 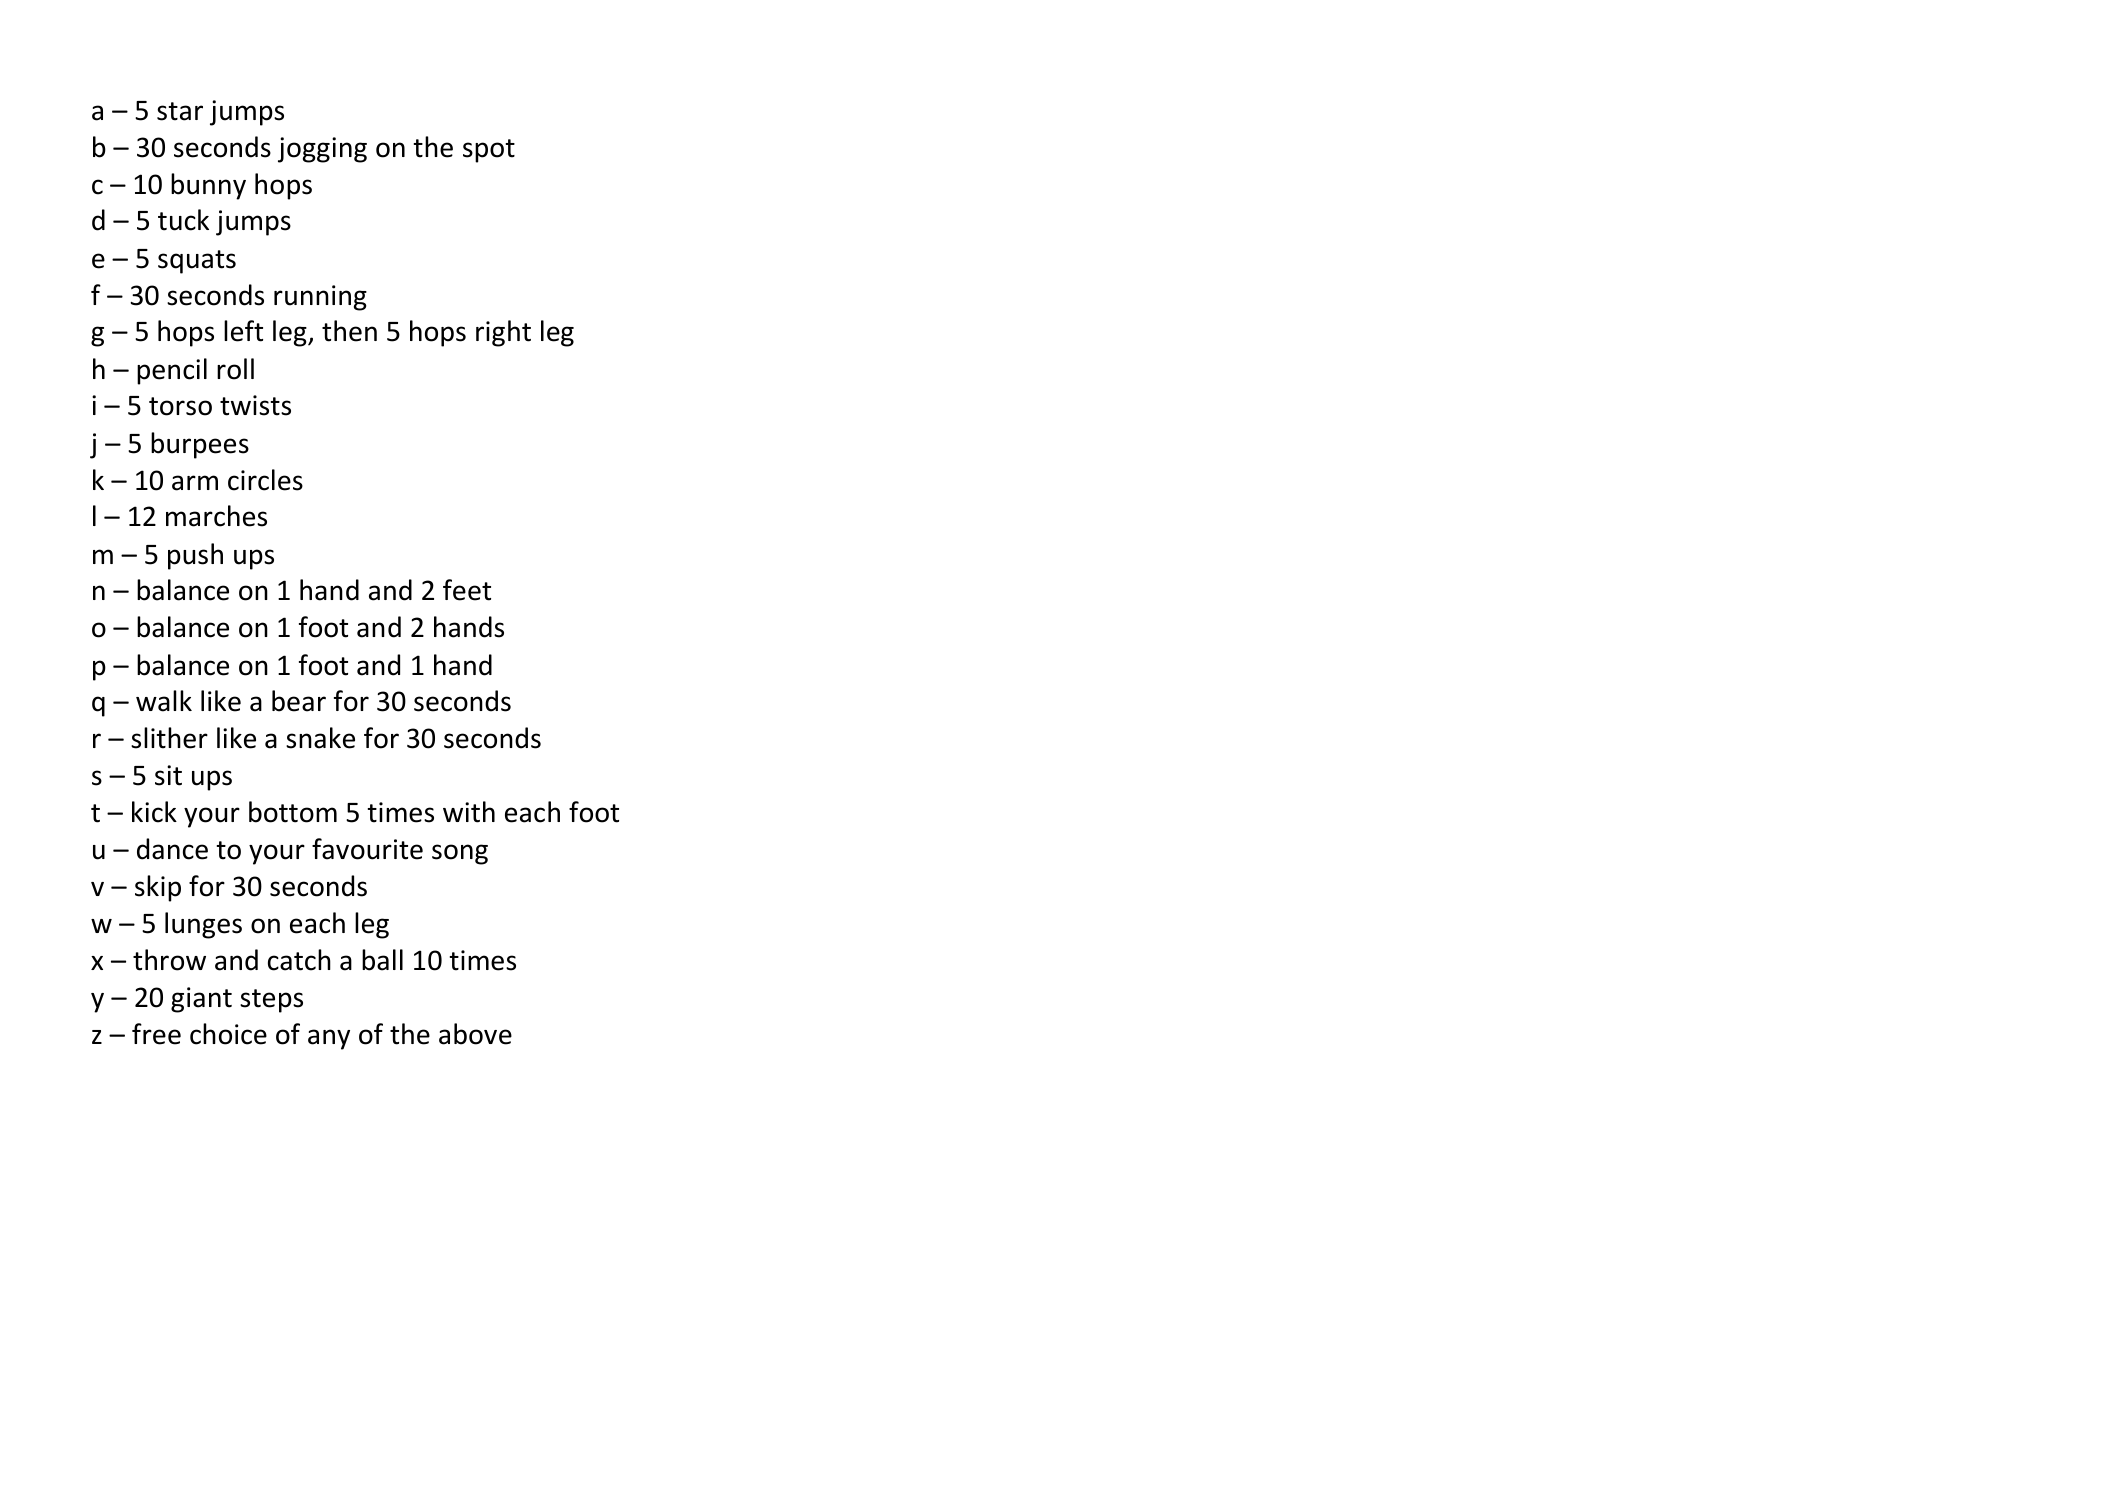 What do you see at coordinates (349, 331) in the screenshot?
I see `then` at bounding box center [349, 331].
